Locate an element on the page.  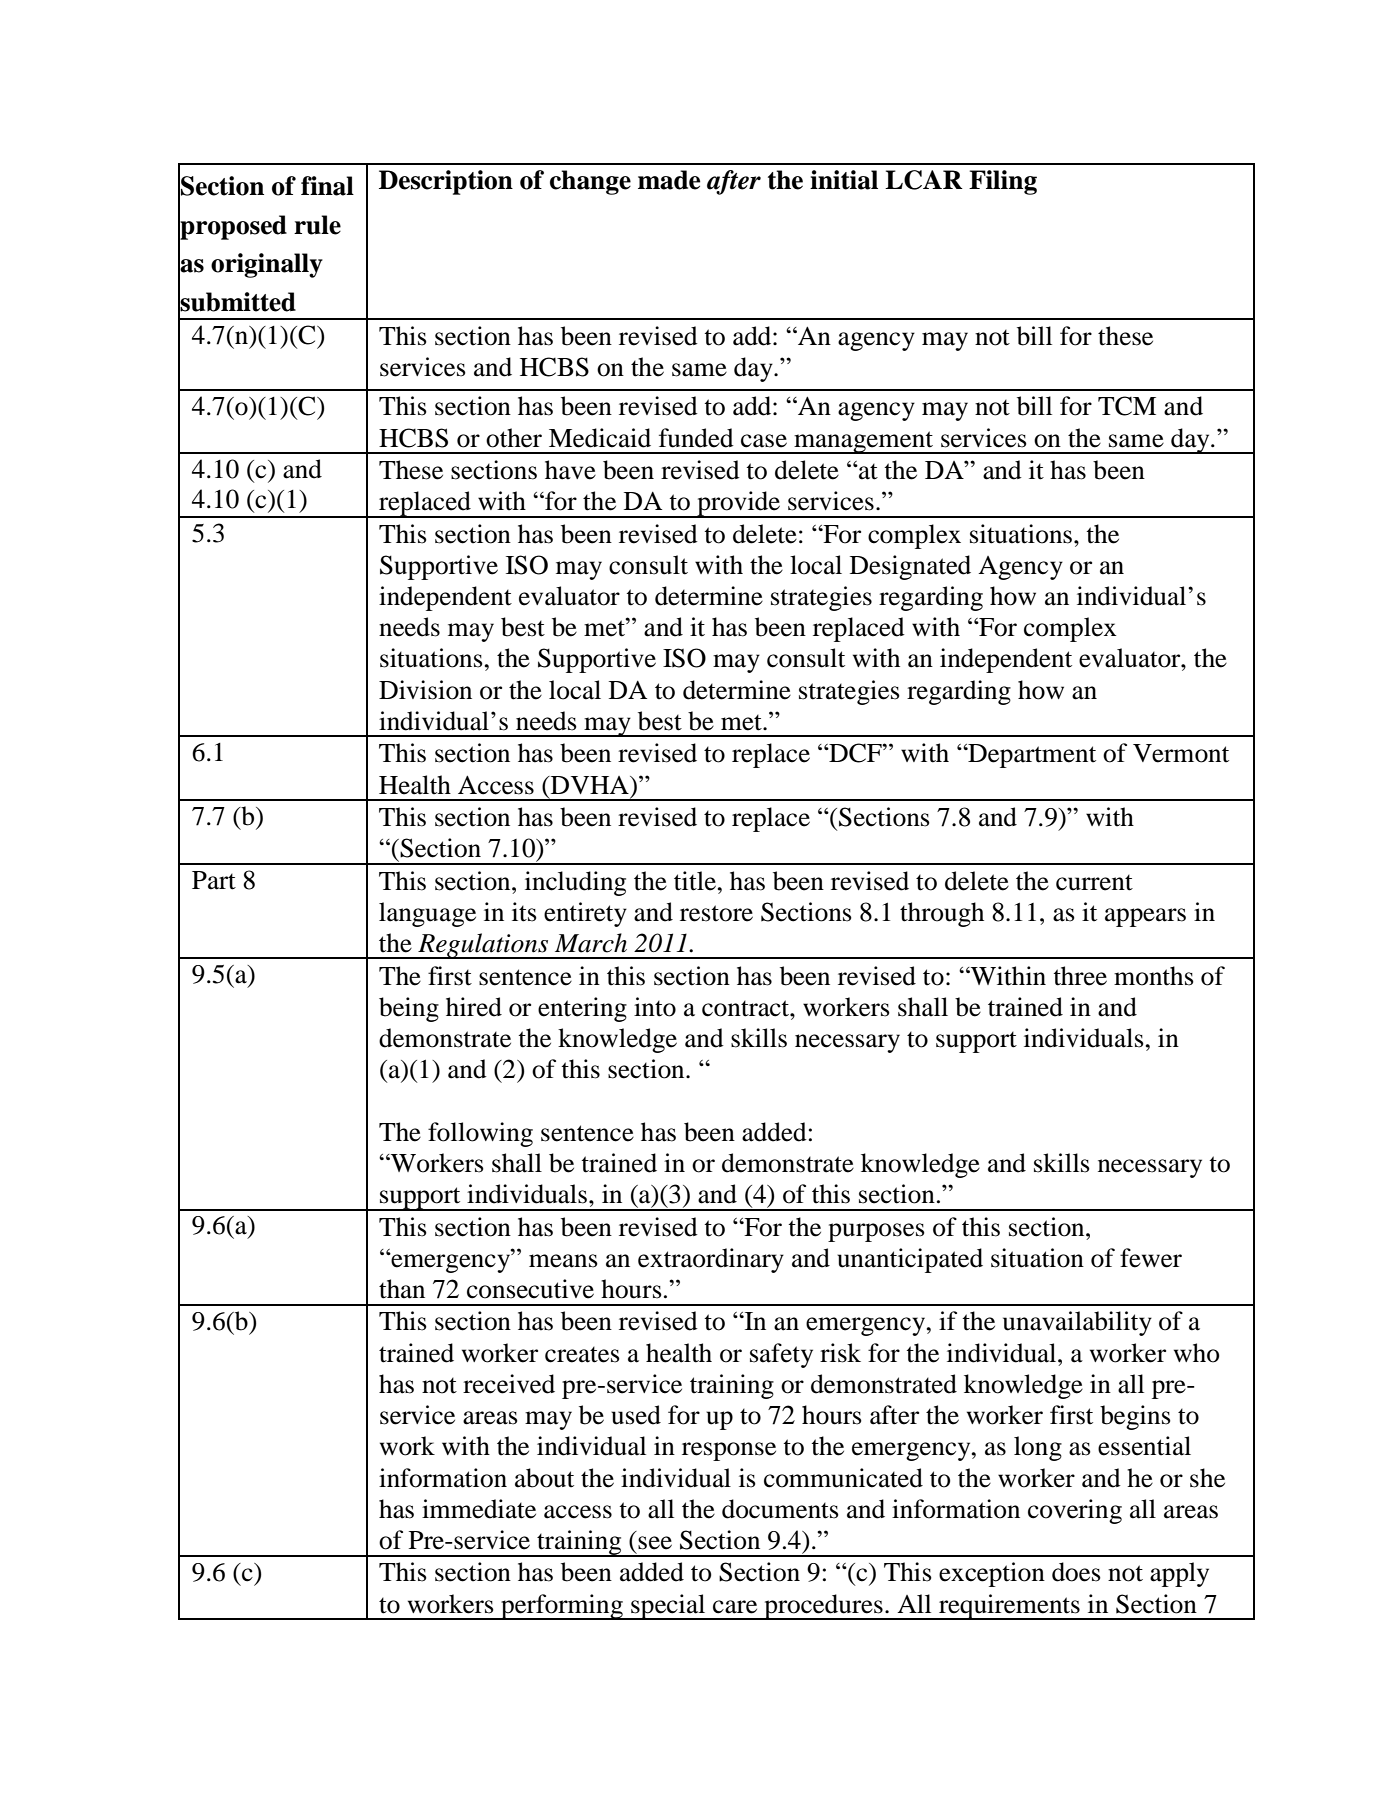
Filing is located at coordinates (1003, 182).
